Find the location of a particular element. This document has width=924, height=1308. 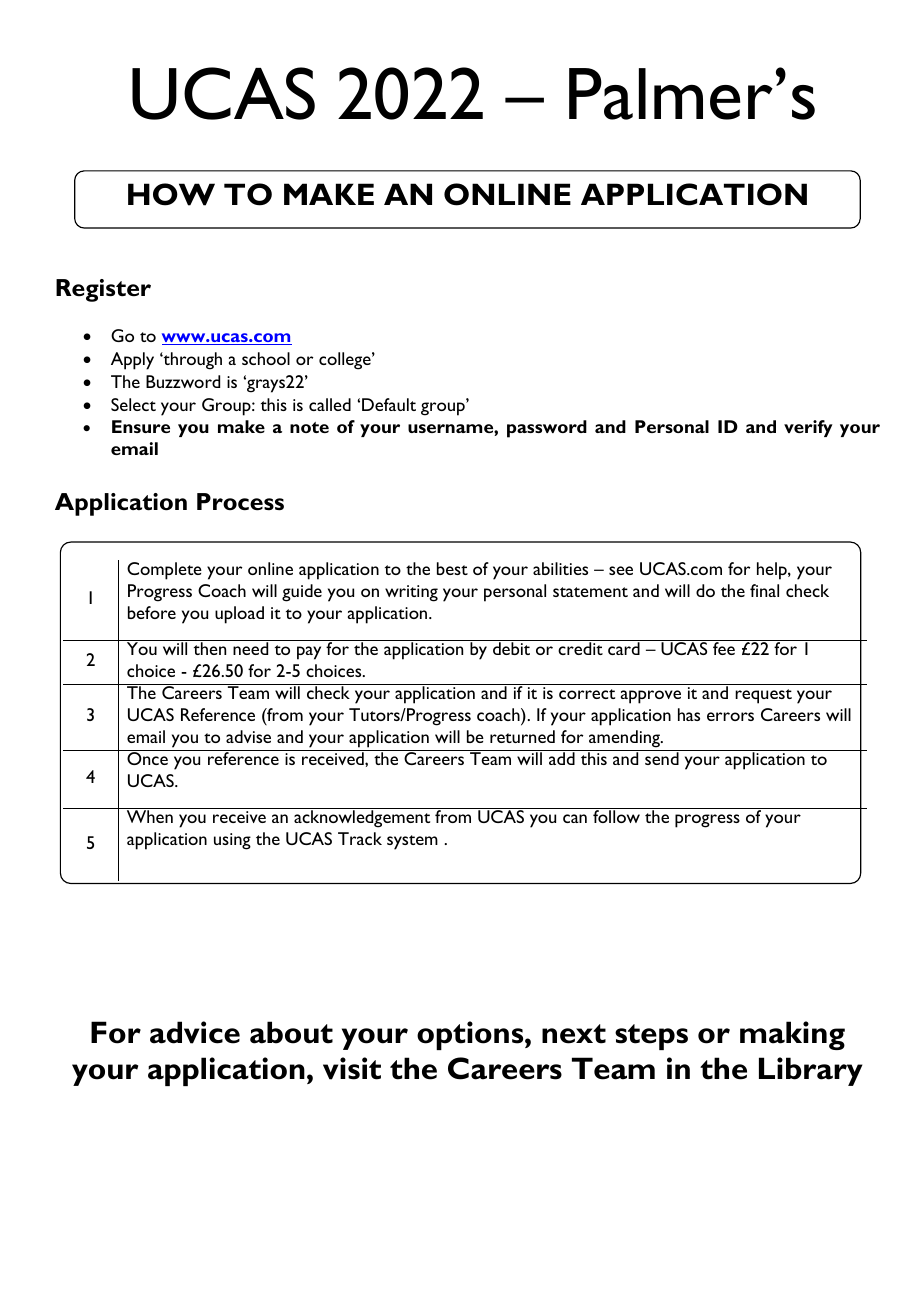

options is located at coordinates (471, 1035).
